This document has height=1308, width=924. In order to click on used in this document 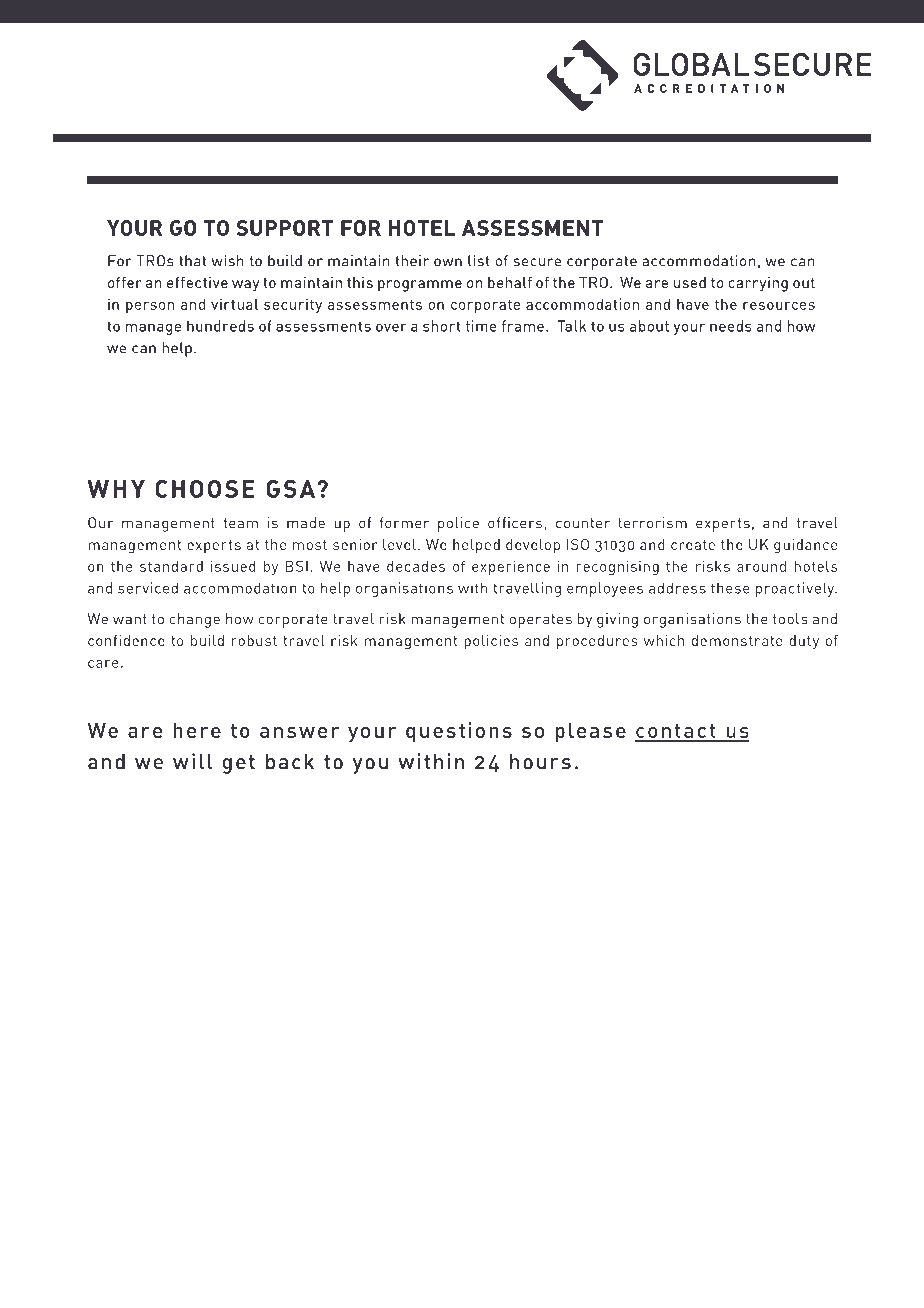, I will do `click(690, 282)`.
